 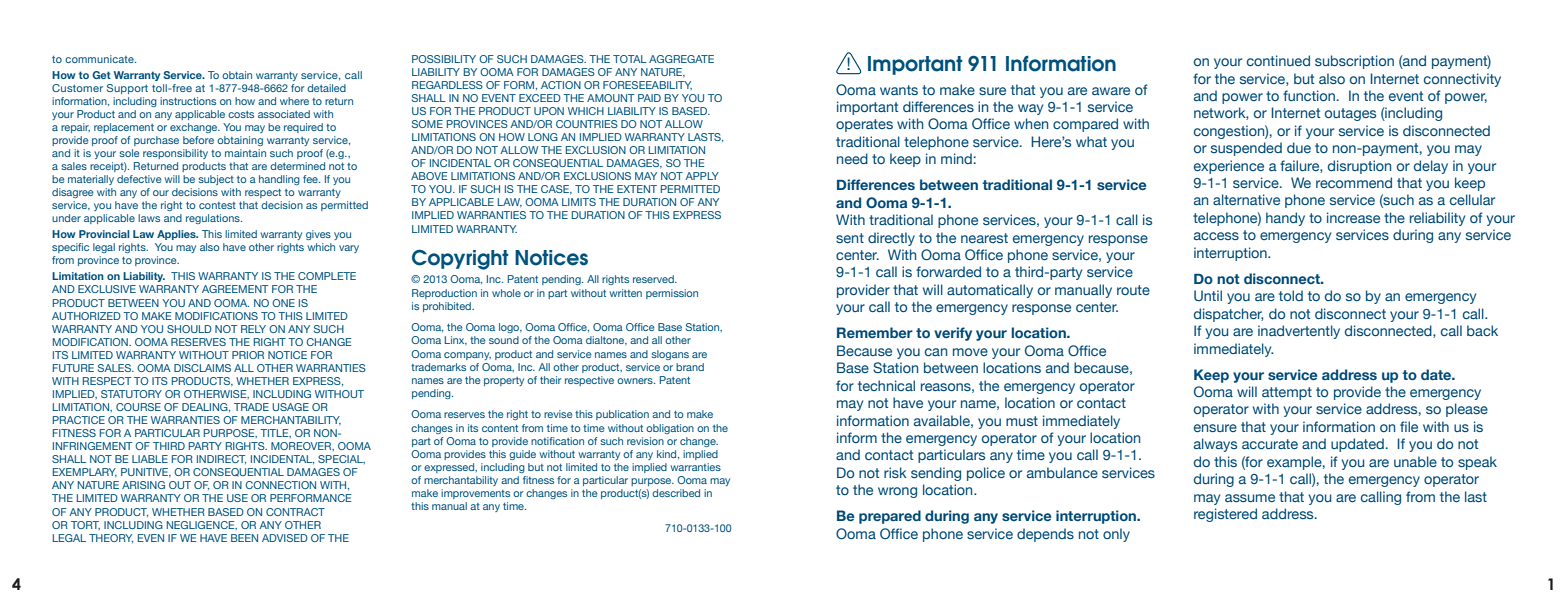 I want to click on AGGREGATE, so click(x=681, y=59).
